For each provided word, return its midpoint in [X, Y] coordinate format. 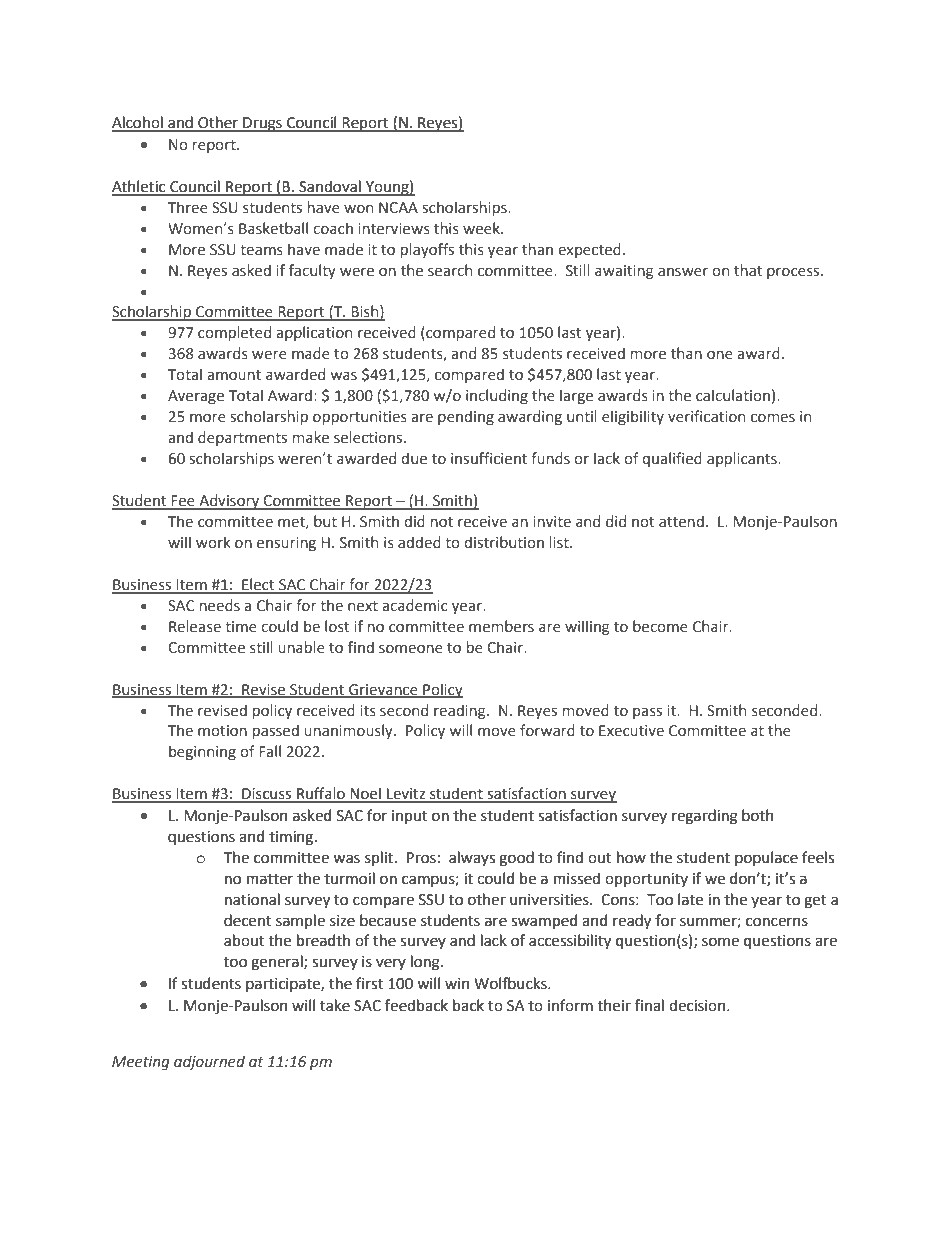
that [748, 270]
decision [698, 1005]
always [472, 858]
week [482, 228]
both [758, 815]
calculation [733, 395]
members [501, 626]
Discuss [267, 795]
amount [234, 375]
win [457, 983]
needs [220, 605]
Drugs [262, 124]
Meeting [141, 1063]
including [497, 396]
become [660, 626]
